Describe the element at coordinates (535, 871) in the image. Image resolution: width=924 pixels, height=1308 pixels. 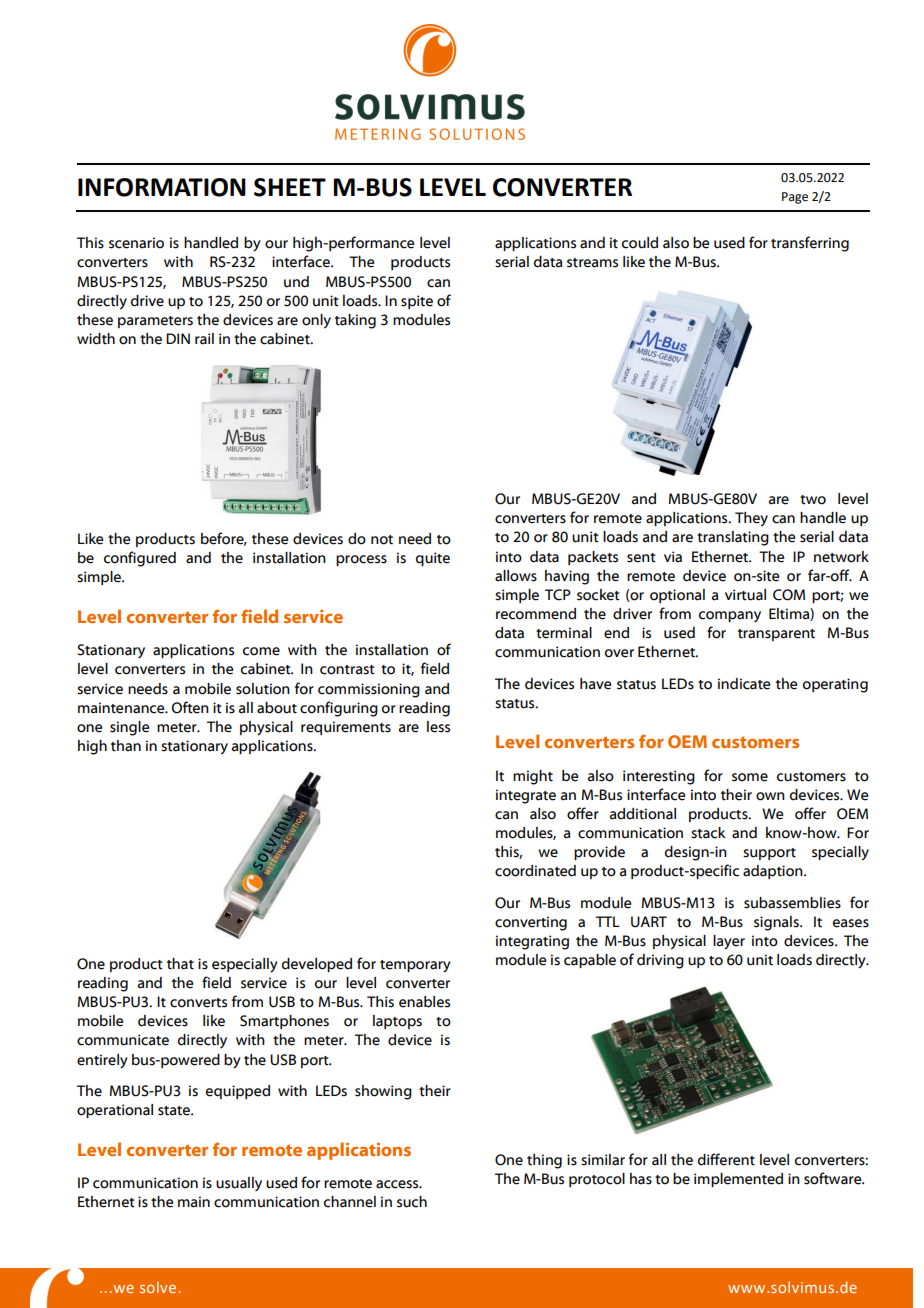
I see `coordinated` at that location.
